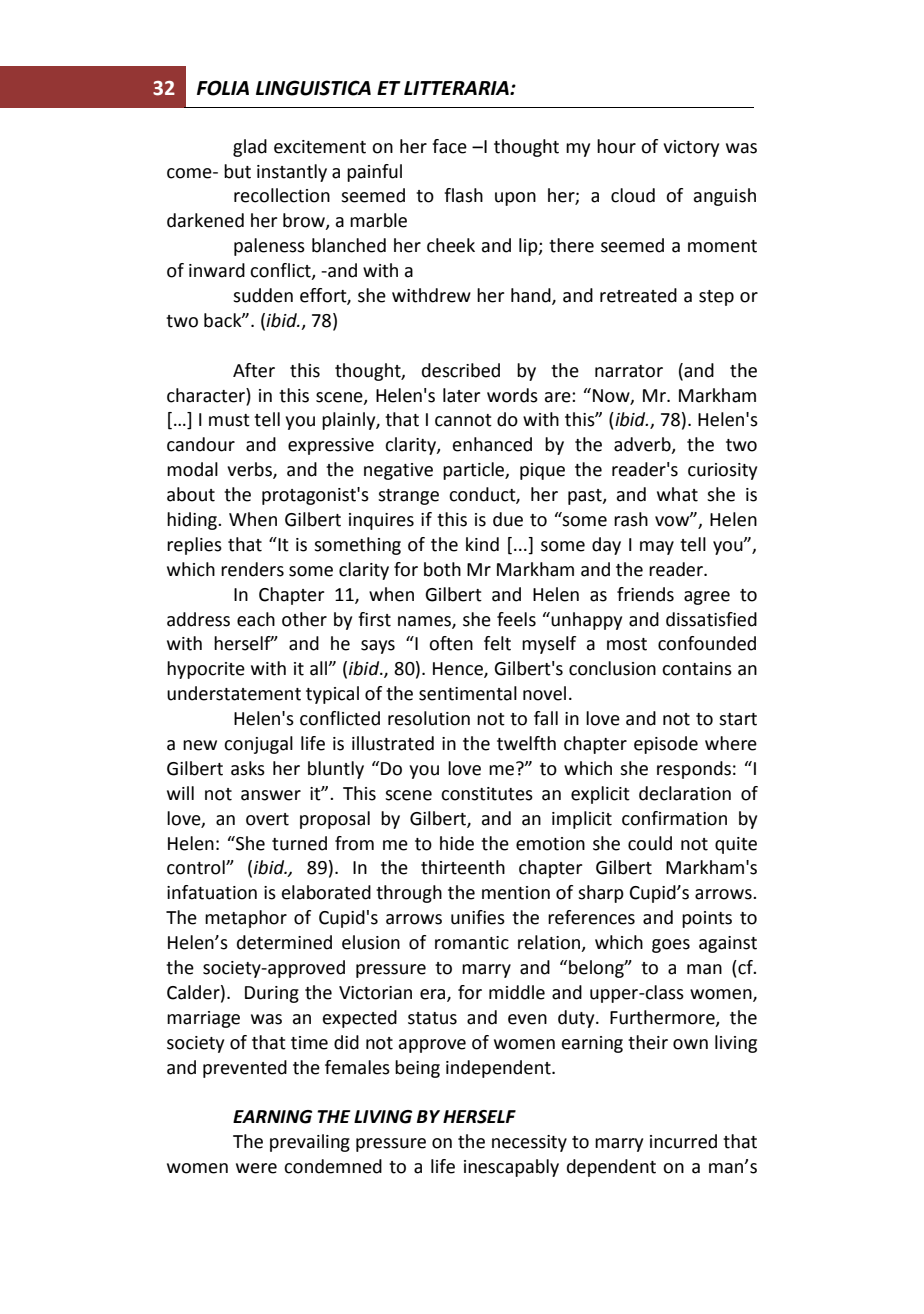 The width and height of the page is (924, 1314). What do you see at coordinates (250, 148) in the page?
I see `glad` at bounding box center [250, 148].
